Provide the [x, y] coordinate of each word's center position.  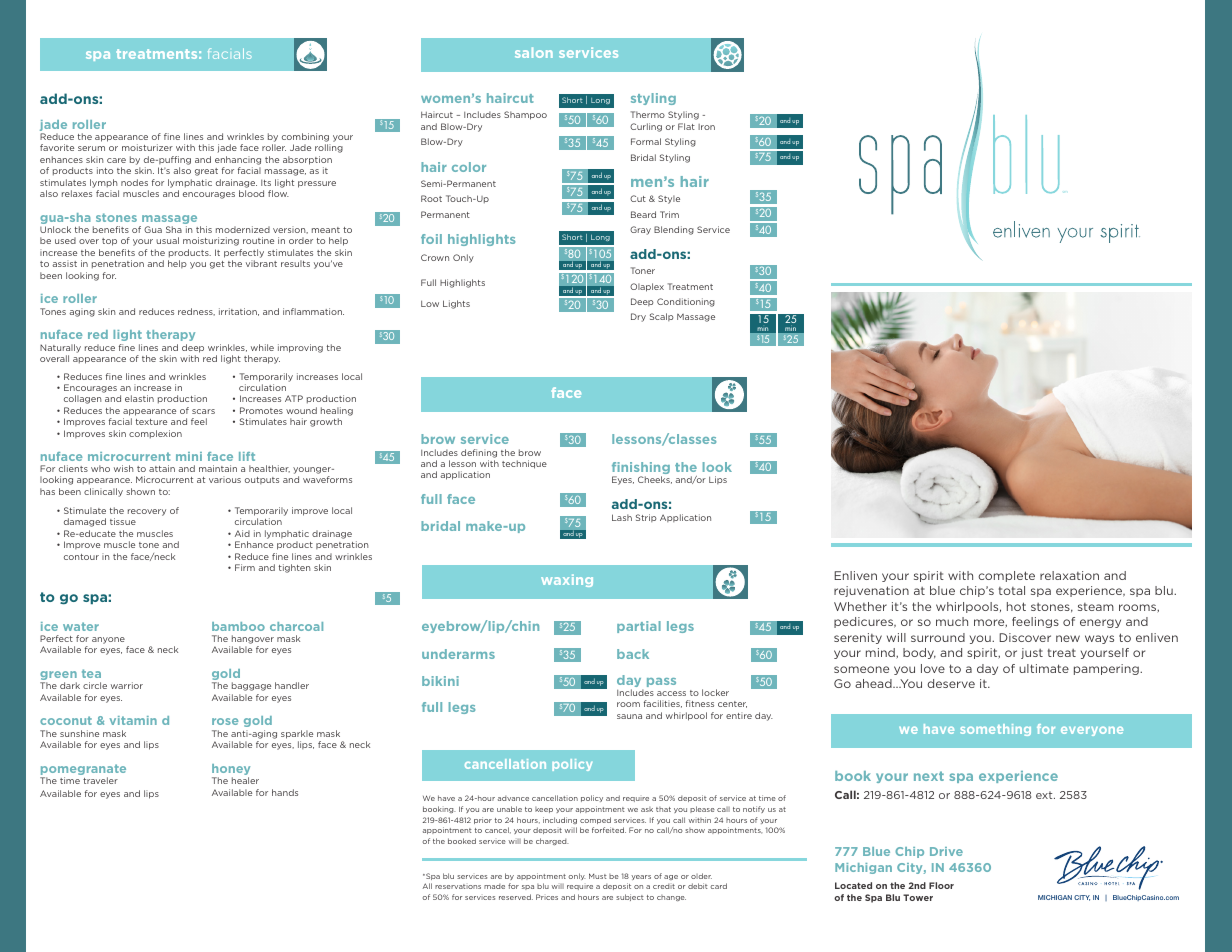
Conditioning [686, 302]
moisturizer [147, 147]
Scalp [662, 317]
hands [285, 792]
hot [1016, 606]
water [81, 626]
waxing [567, 580]
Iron [706, 127]
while [262, 347]
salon [534, 52]
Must [598, 876]
